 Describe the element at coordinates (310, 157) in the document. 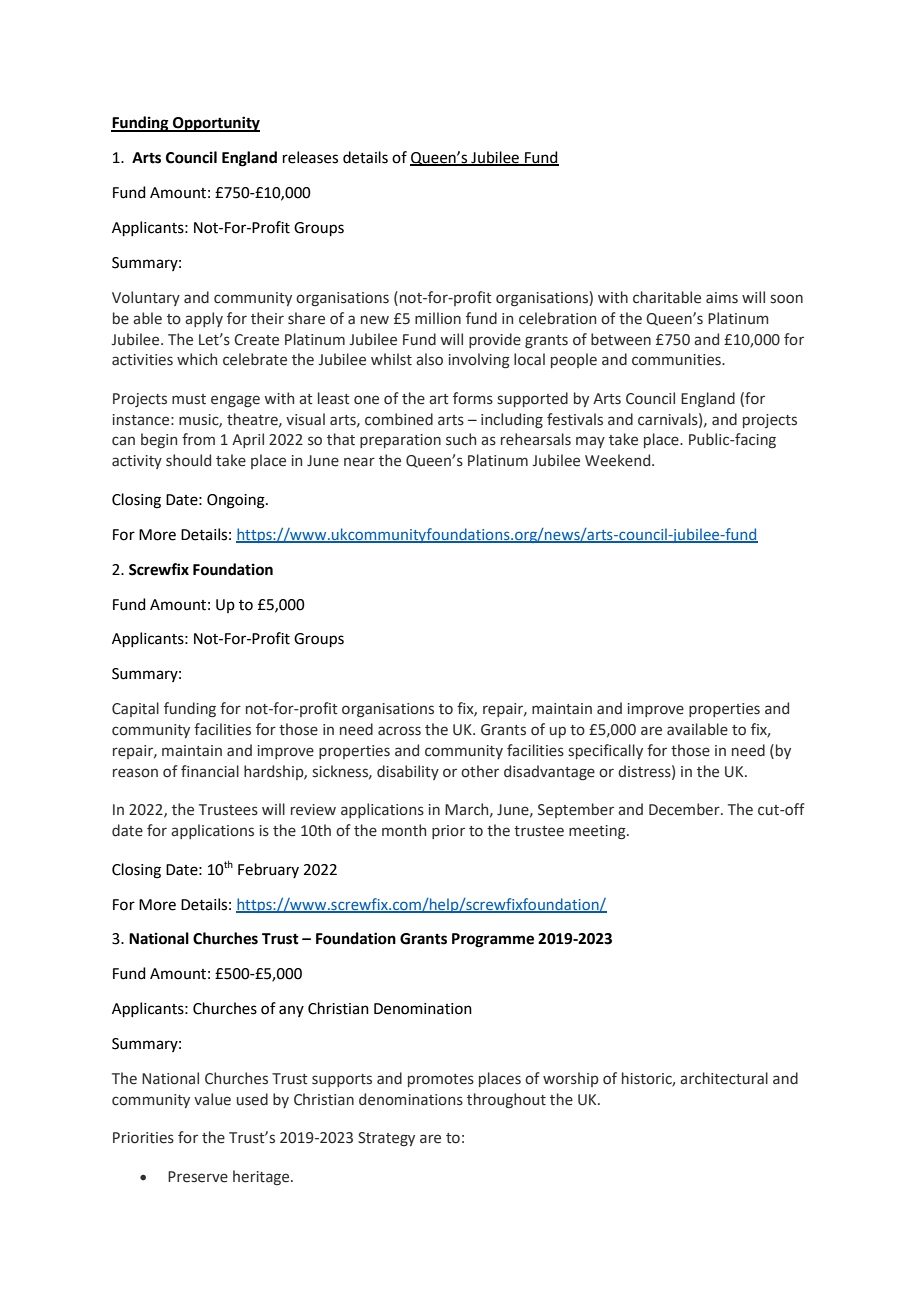

I see `releases` at that location.
